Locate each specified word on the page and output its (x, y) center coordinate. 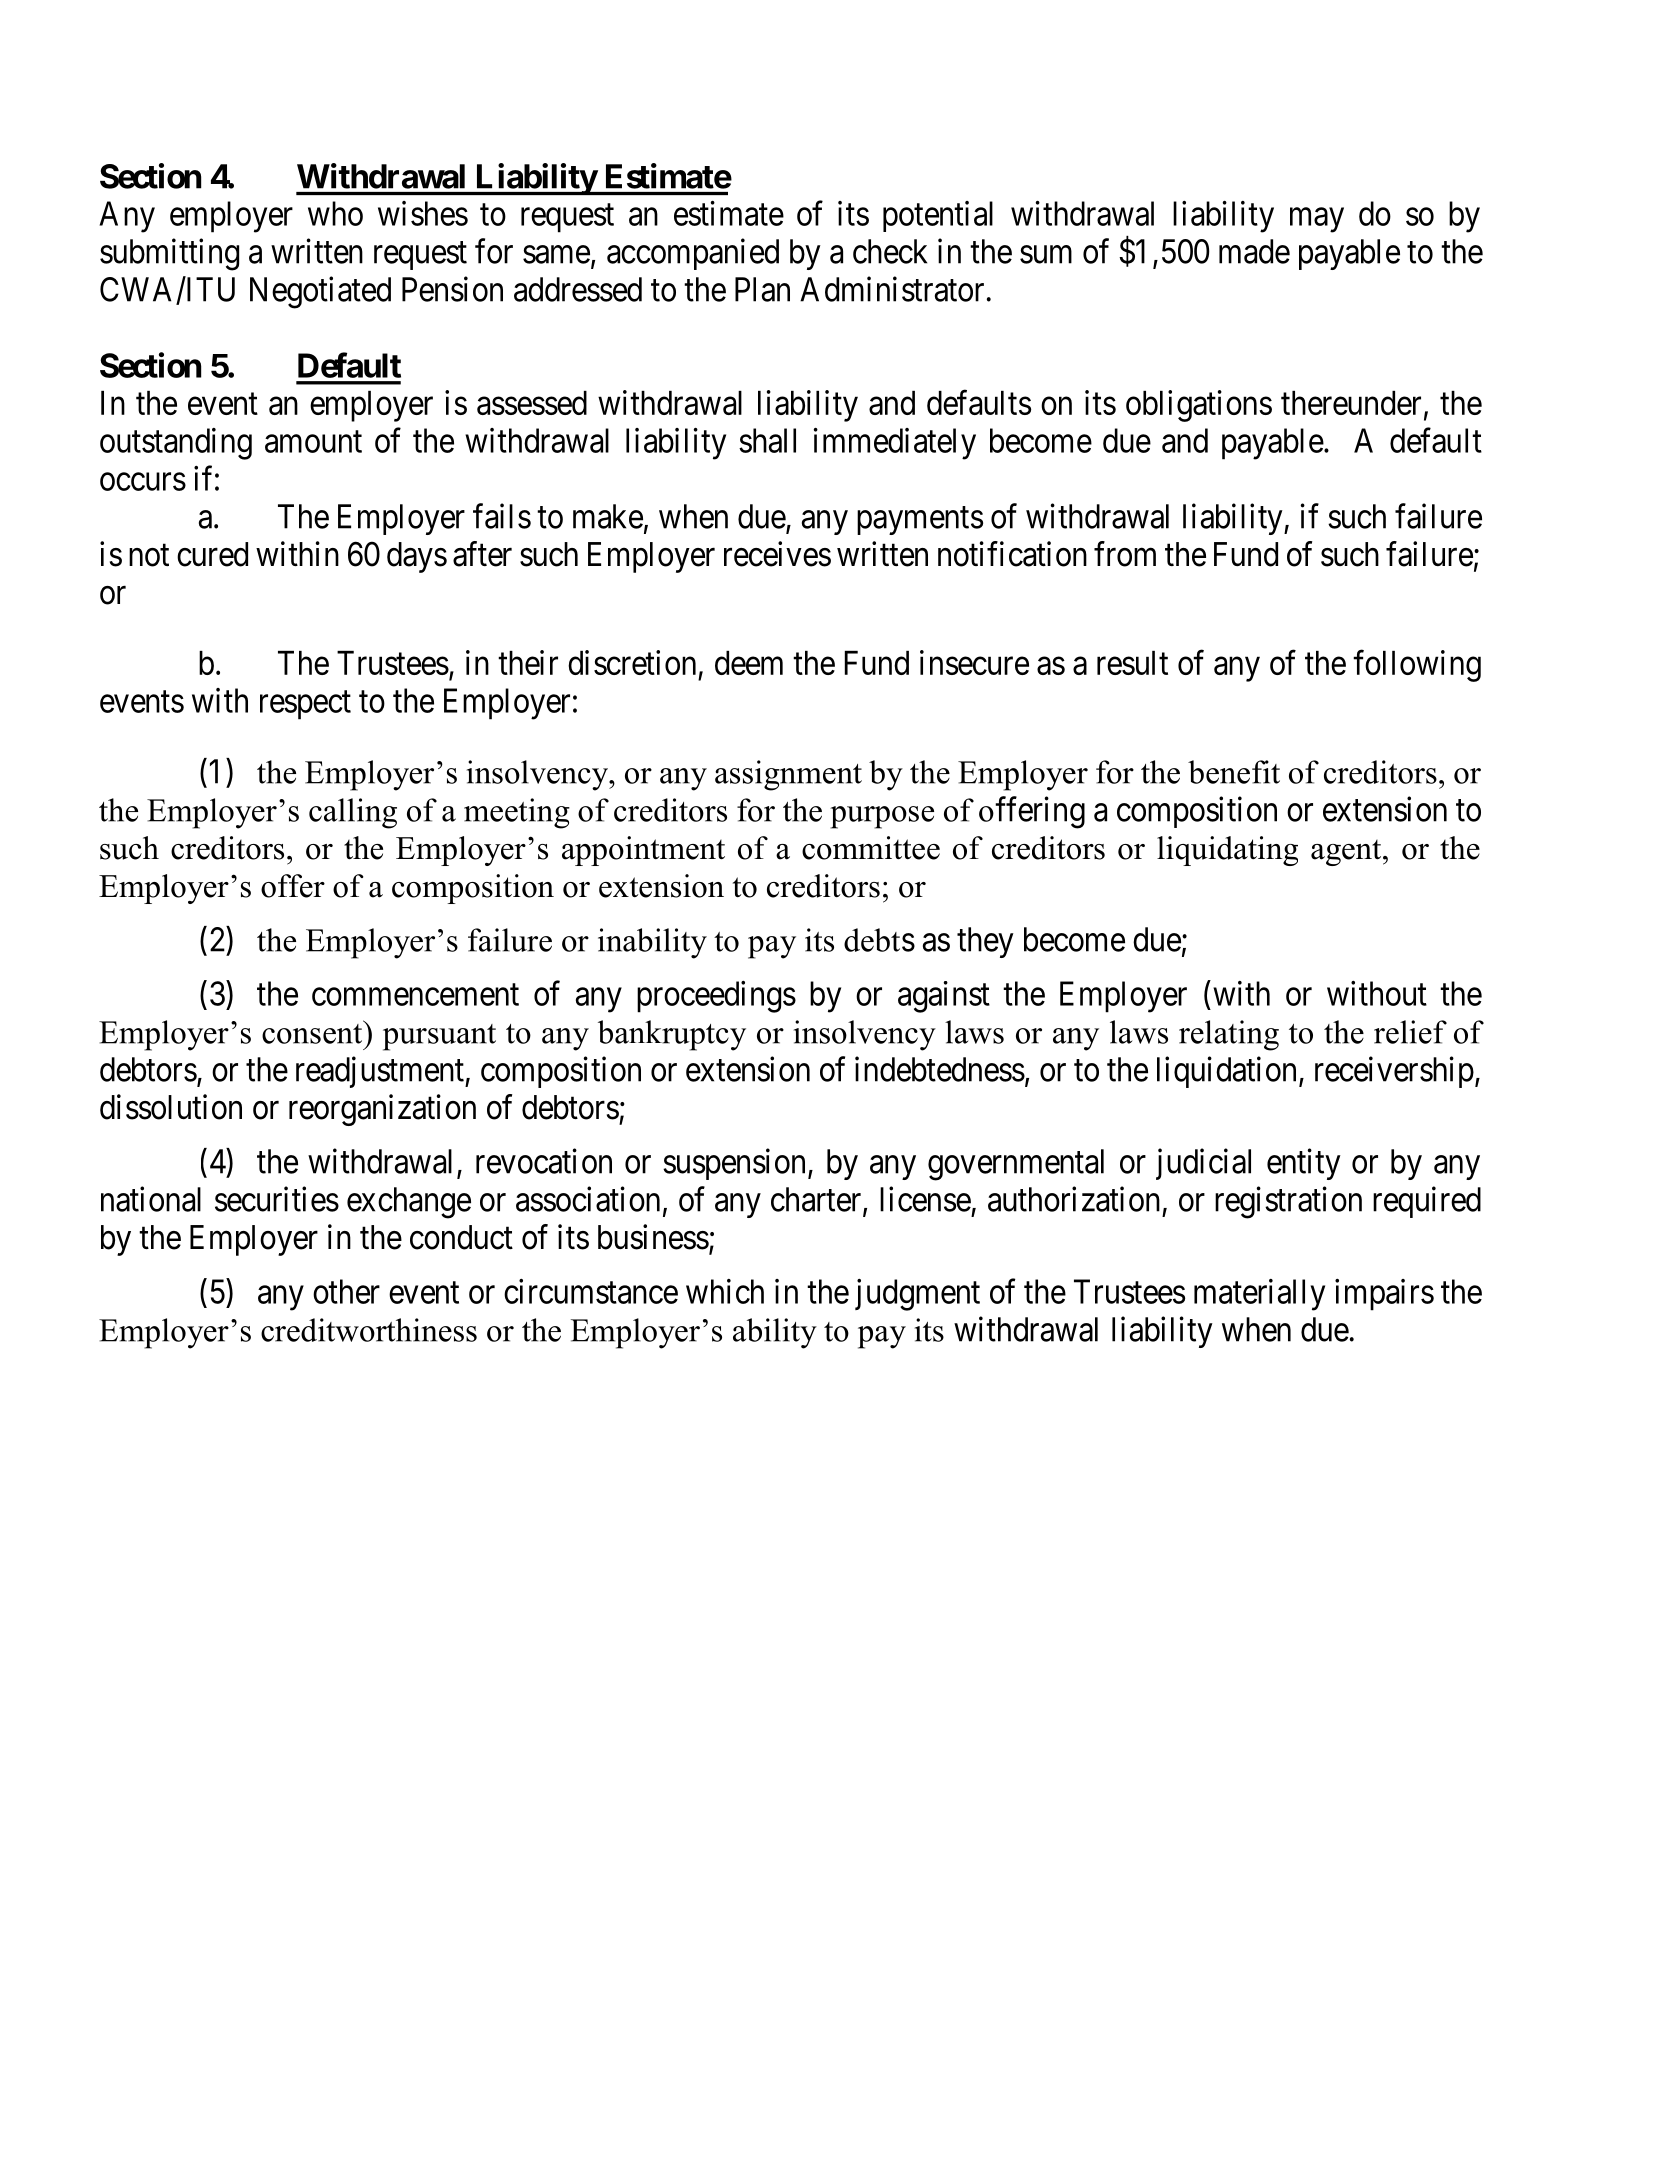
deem (749, 663)
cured (212, 554)
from (1125, 554)
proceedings (716, 997)
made (1254, 251)
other (346, 1291)
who (335, 213)
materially (1259, 1295)
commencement (415, 995)
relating (1229, 1035)
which (725, 1291)
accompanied (693, 254)
